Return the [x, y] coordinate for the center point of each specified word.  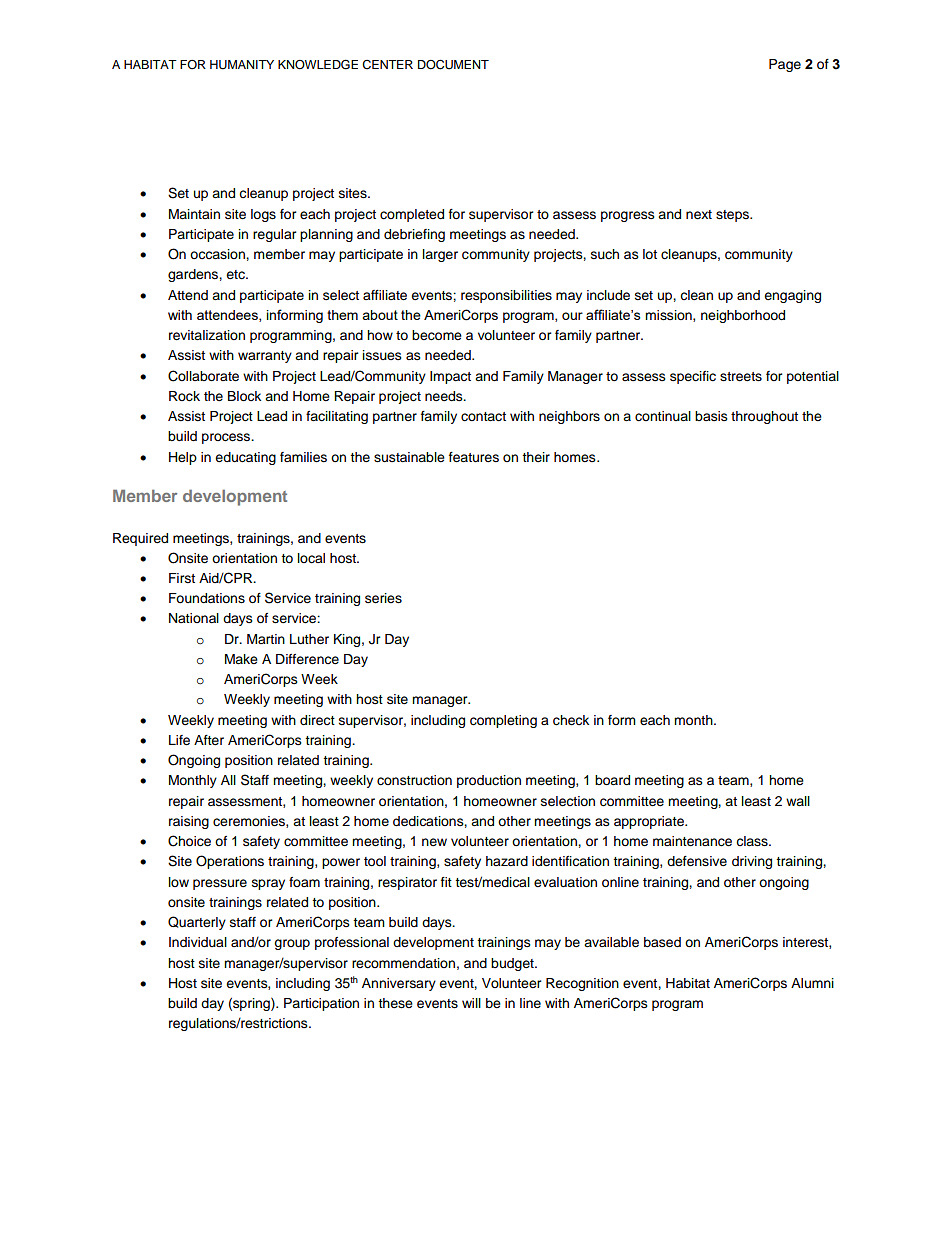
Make [241, 659]
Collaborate [203, 376]
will [471, 1003]
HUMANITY [242, 65]
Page [785, 65]
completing [503, 721]
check [571, 720]
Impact [450, 377]
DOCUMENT [453, 64]
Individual [198, 942]
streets [741, 377]
